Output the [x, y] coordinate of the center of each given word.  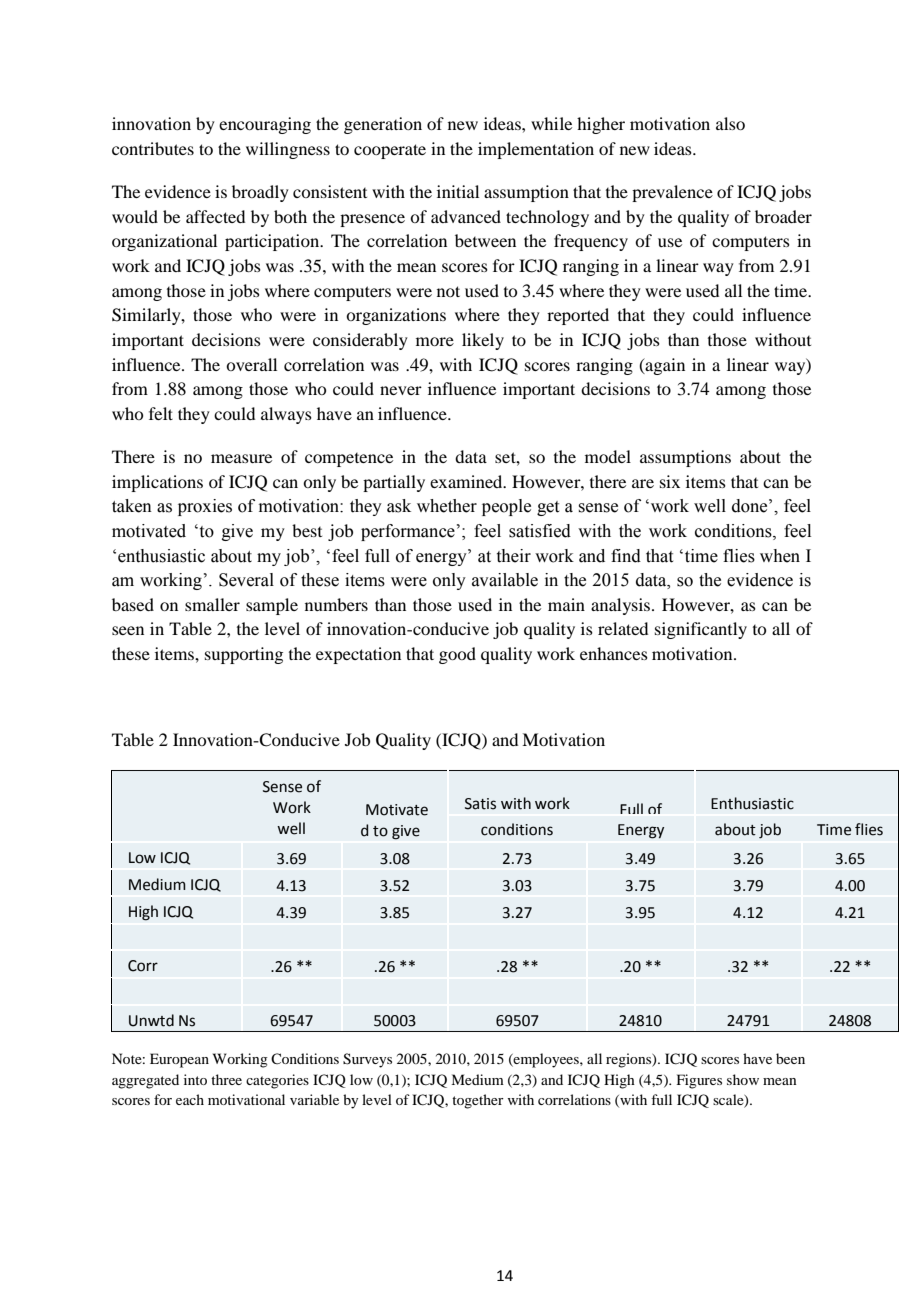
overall [251, 364]
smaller [212, 604]
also [730, 123]
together [478, 1101]
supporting [244, 655]
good [457, 655]
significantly [701, 630]
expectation [358, 655]
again [664, 366]
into [195, 1079]
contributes [153, 148]
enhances [614, 653]
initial [458, 191]
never [401, 390]
